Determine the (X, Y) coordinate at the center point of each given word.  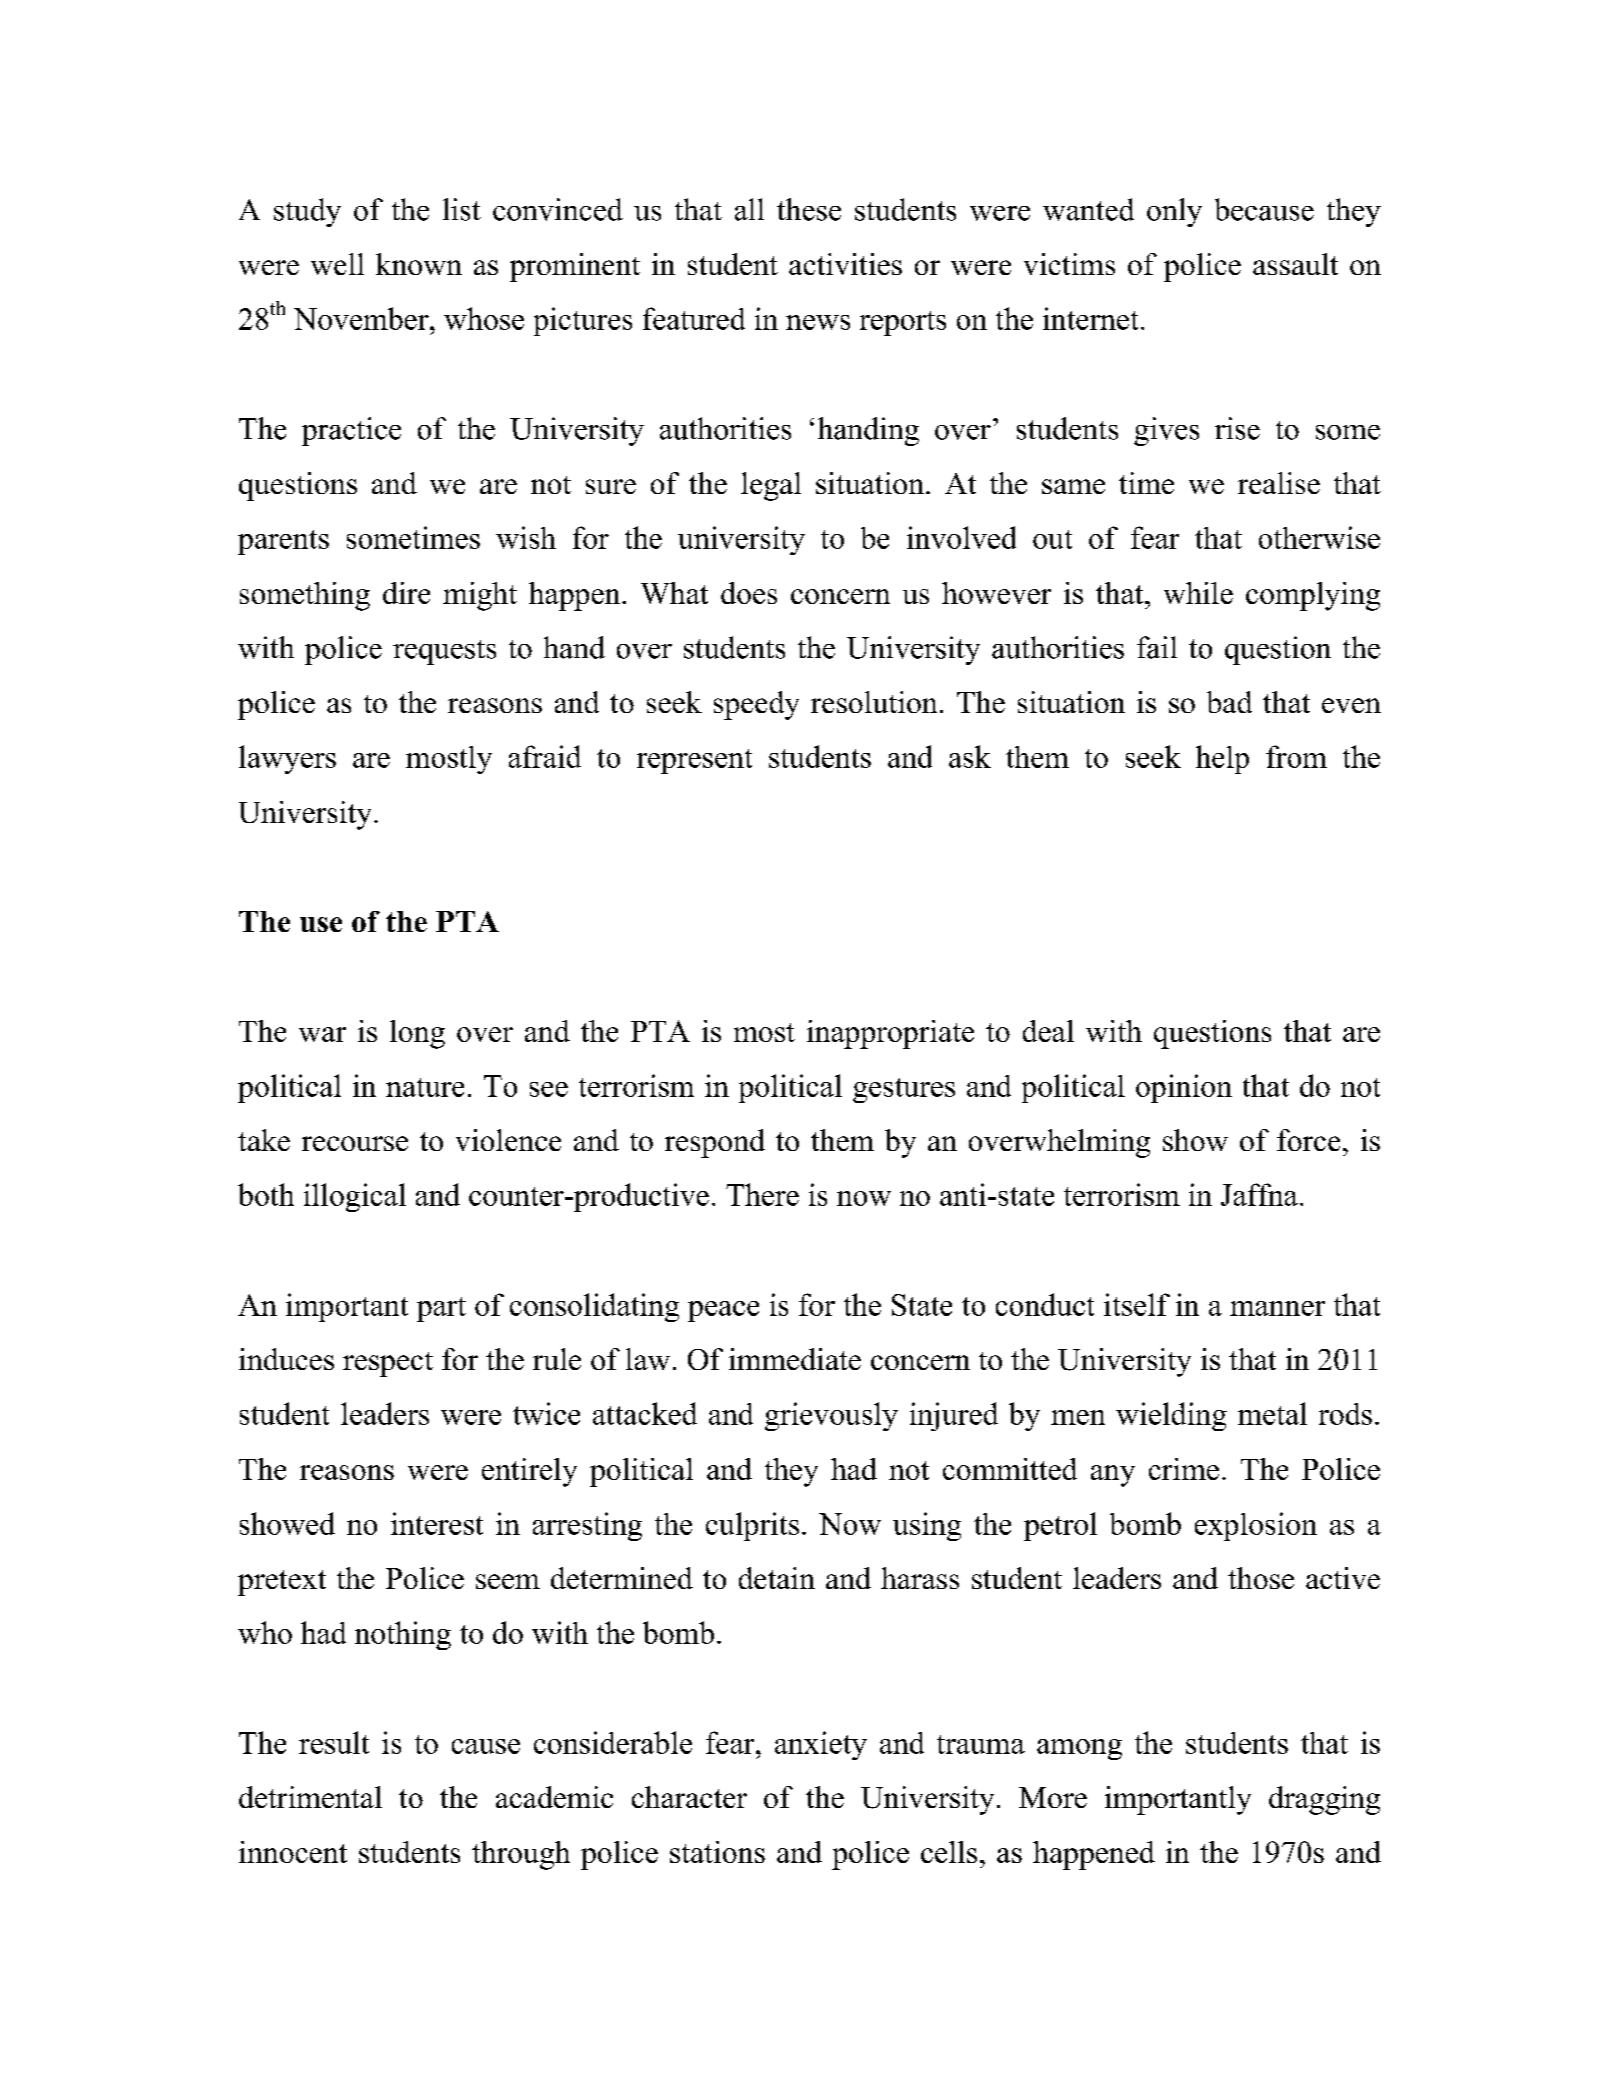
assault (1295, 264)
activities (845, 264)
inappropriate (890, 1034)
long (417, 1034)
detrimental (310, 1797)
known (419, 264)
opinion (1184, 1088)
